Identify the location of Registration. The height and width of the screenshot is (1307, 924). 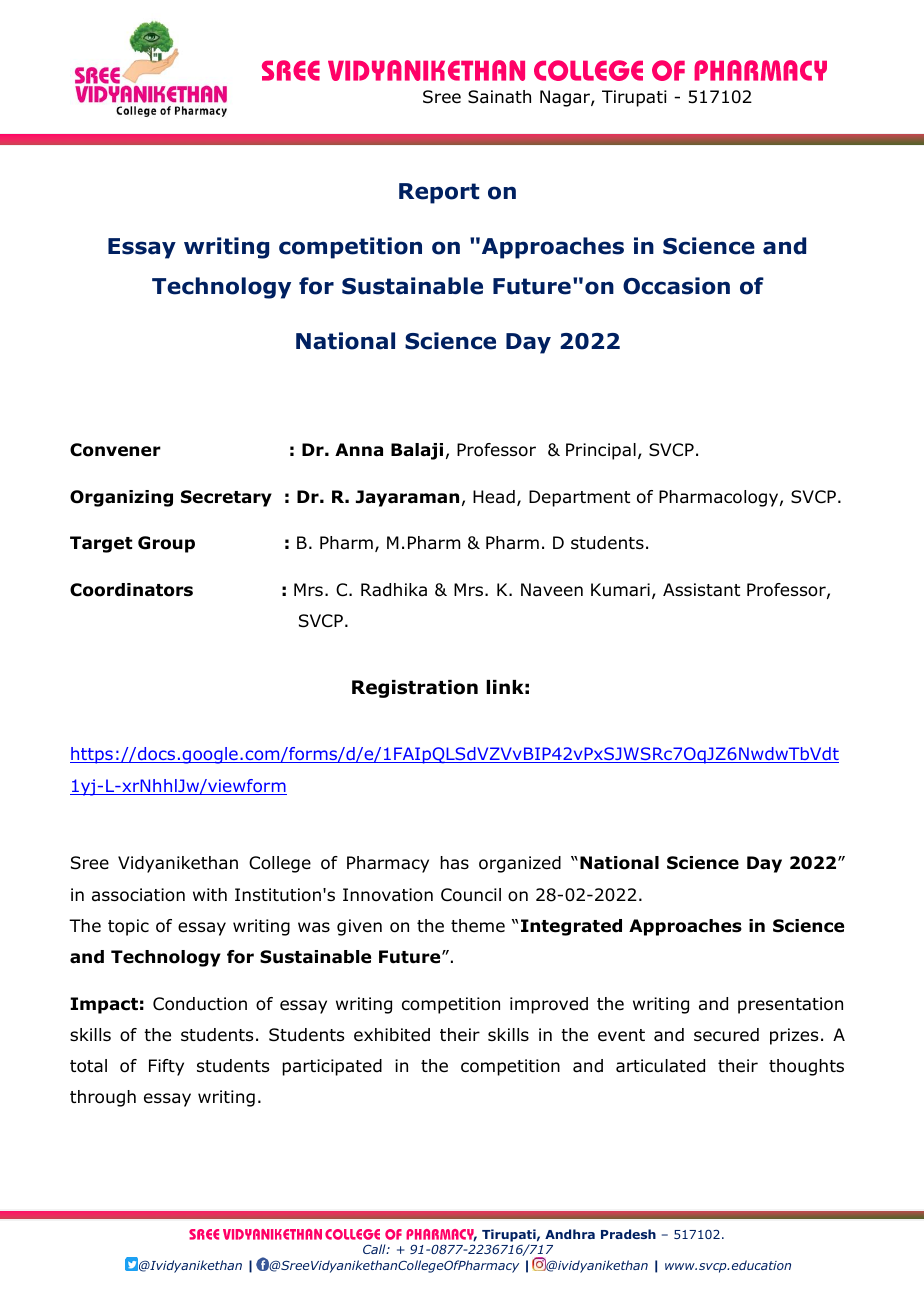
(415, 689).
